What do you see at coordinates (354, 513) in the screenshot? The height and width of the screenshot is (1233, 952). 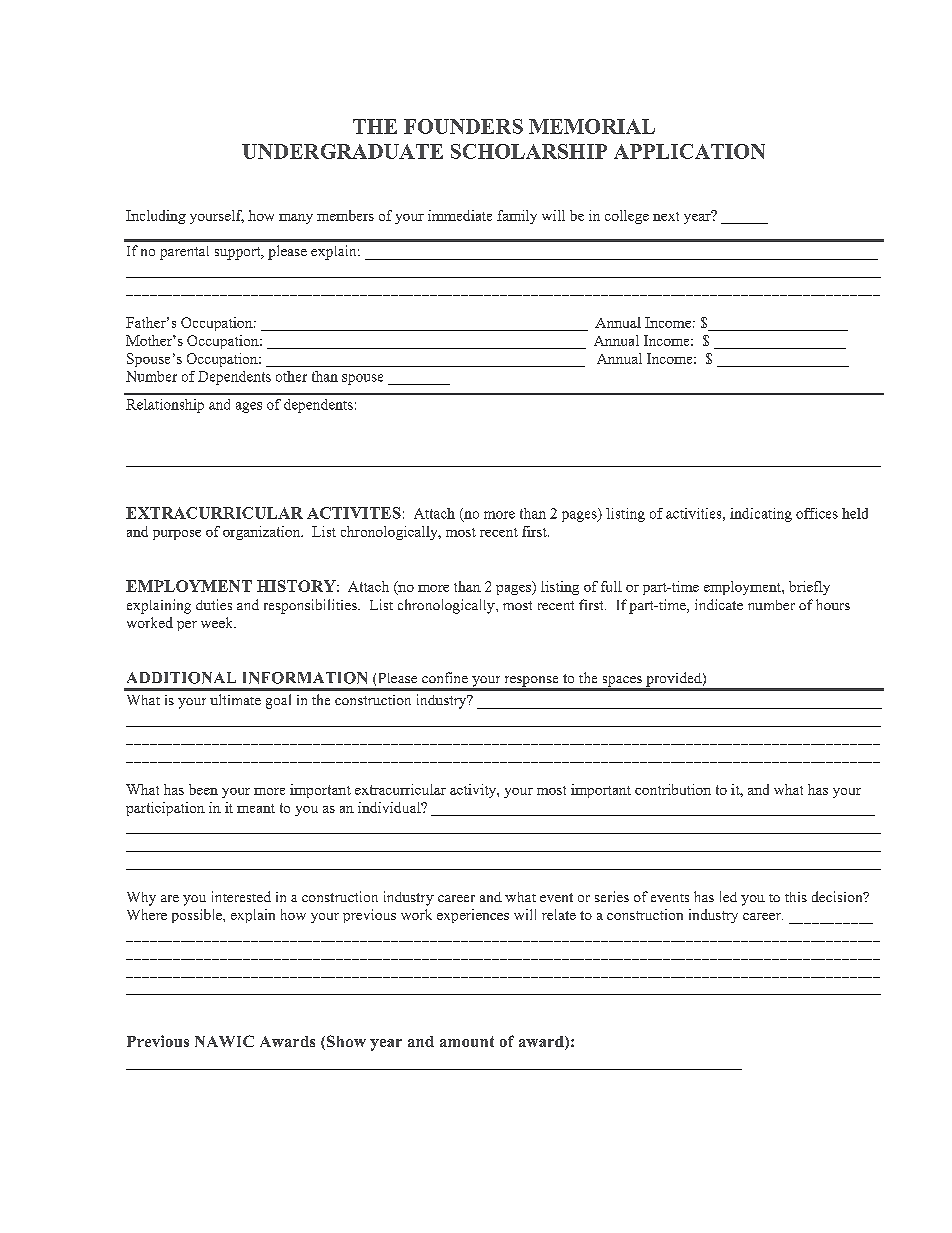 I see `ACTIVITES` at bounding box center [354, 513].
